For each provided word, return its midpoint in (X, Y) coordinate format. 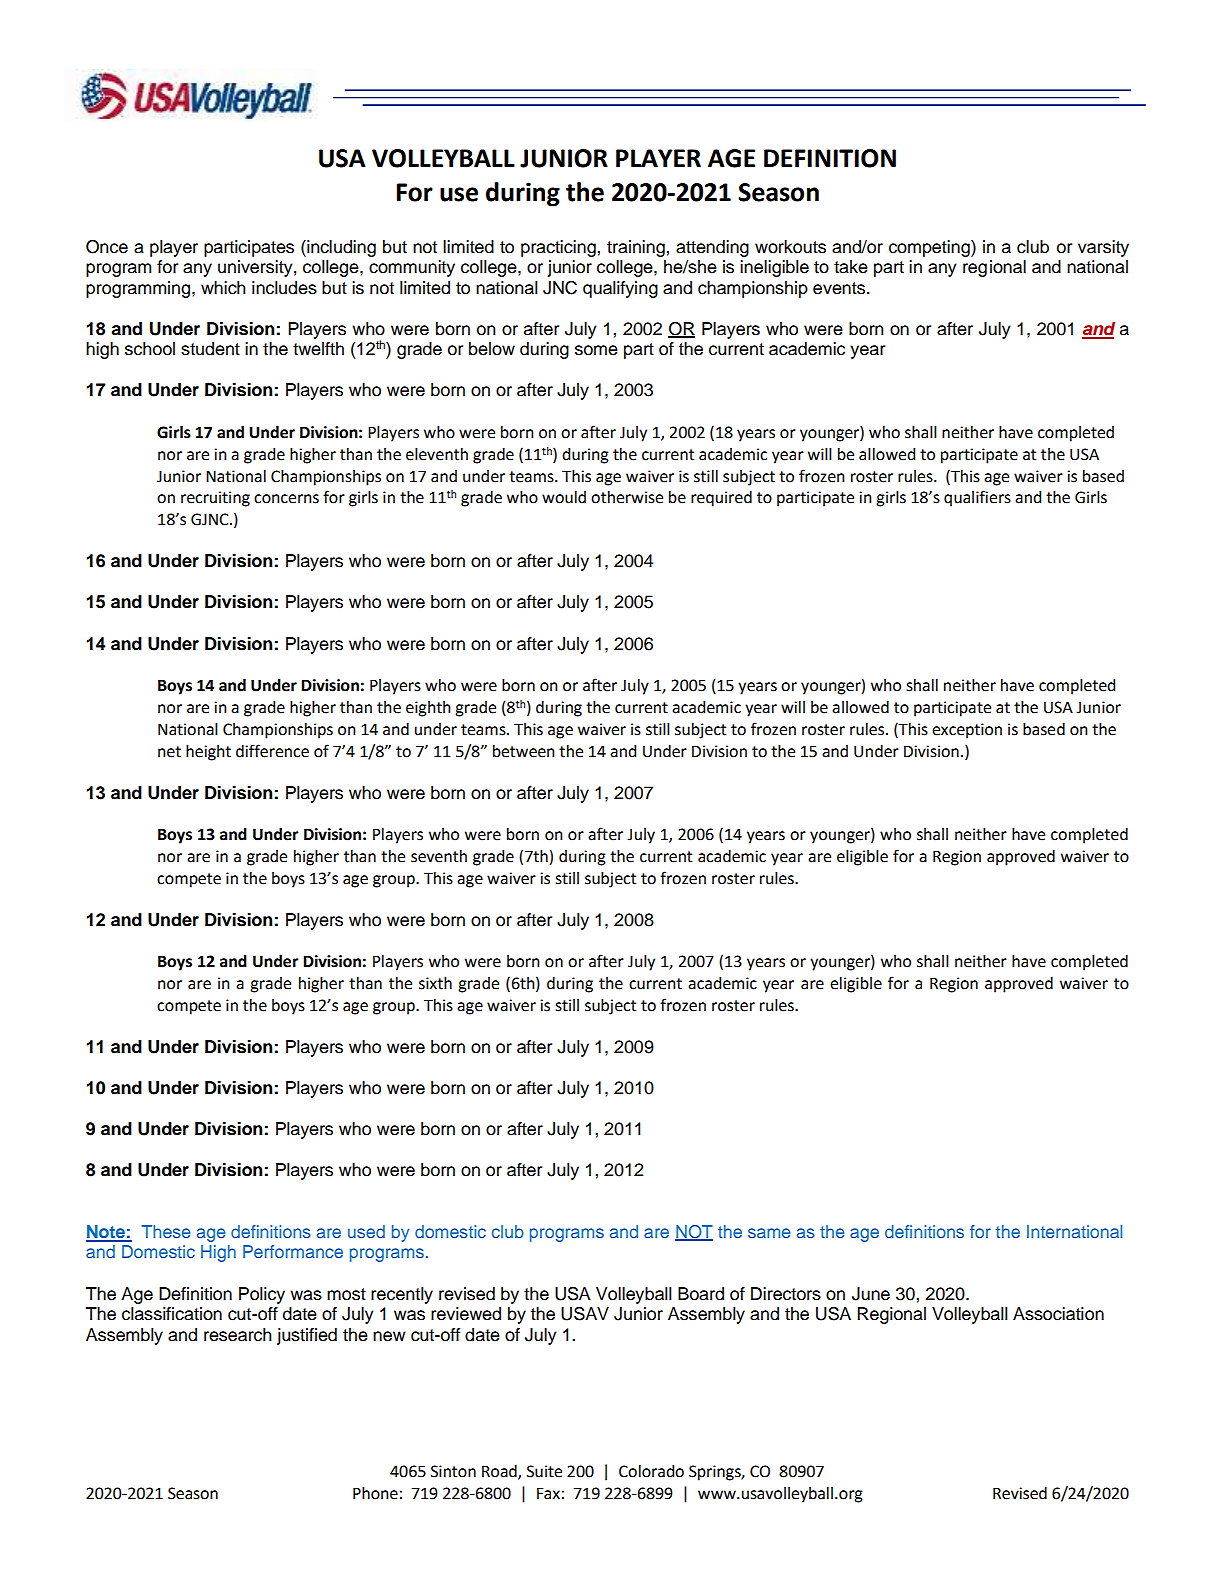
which (223, 288)
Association (1058, 1314)
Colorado (651, 1471)
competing (930, 248)
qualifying (620, 289)
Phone (375, 1493)
